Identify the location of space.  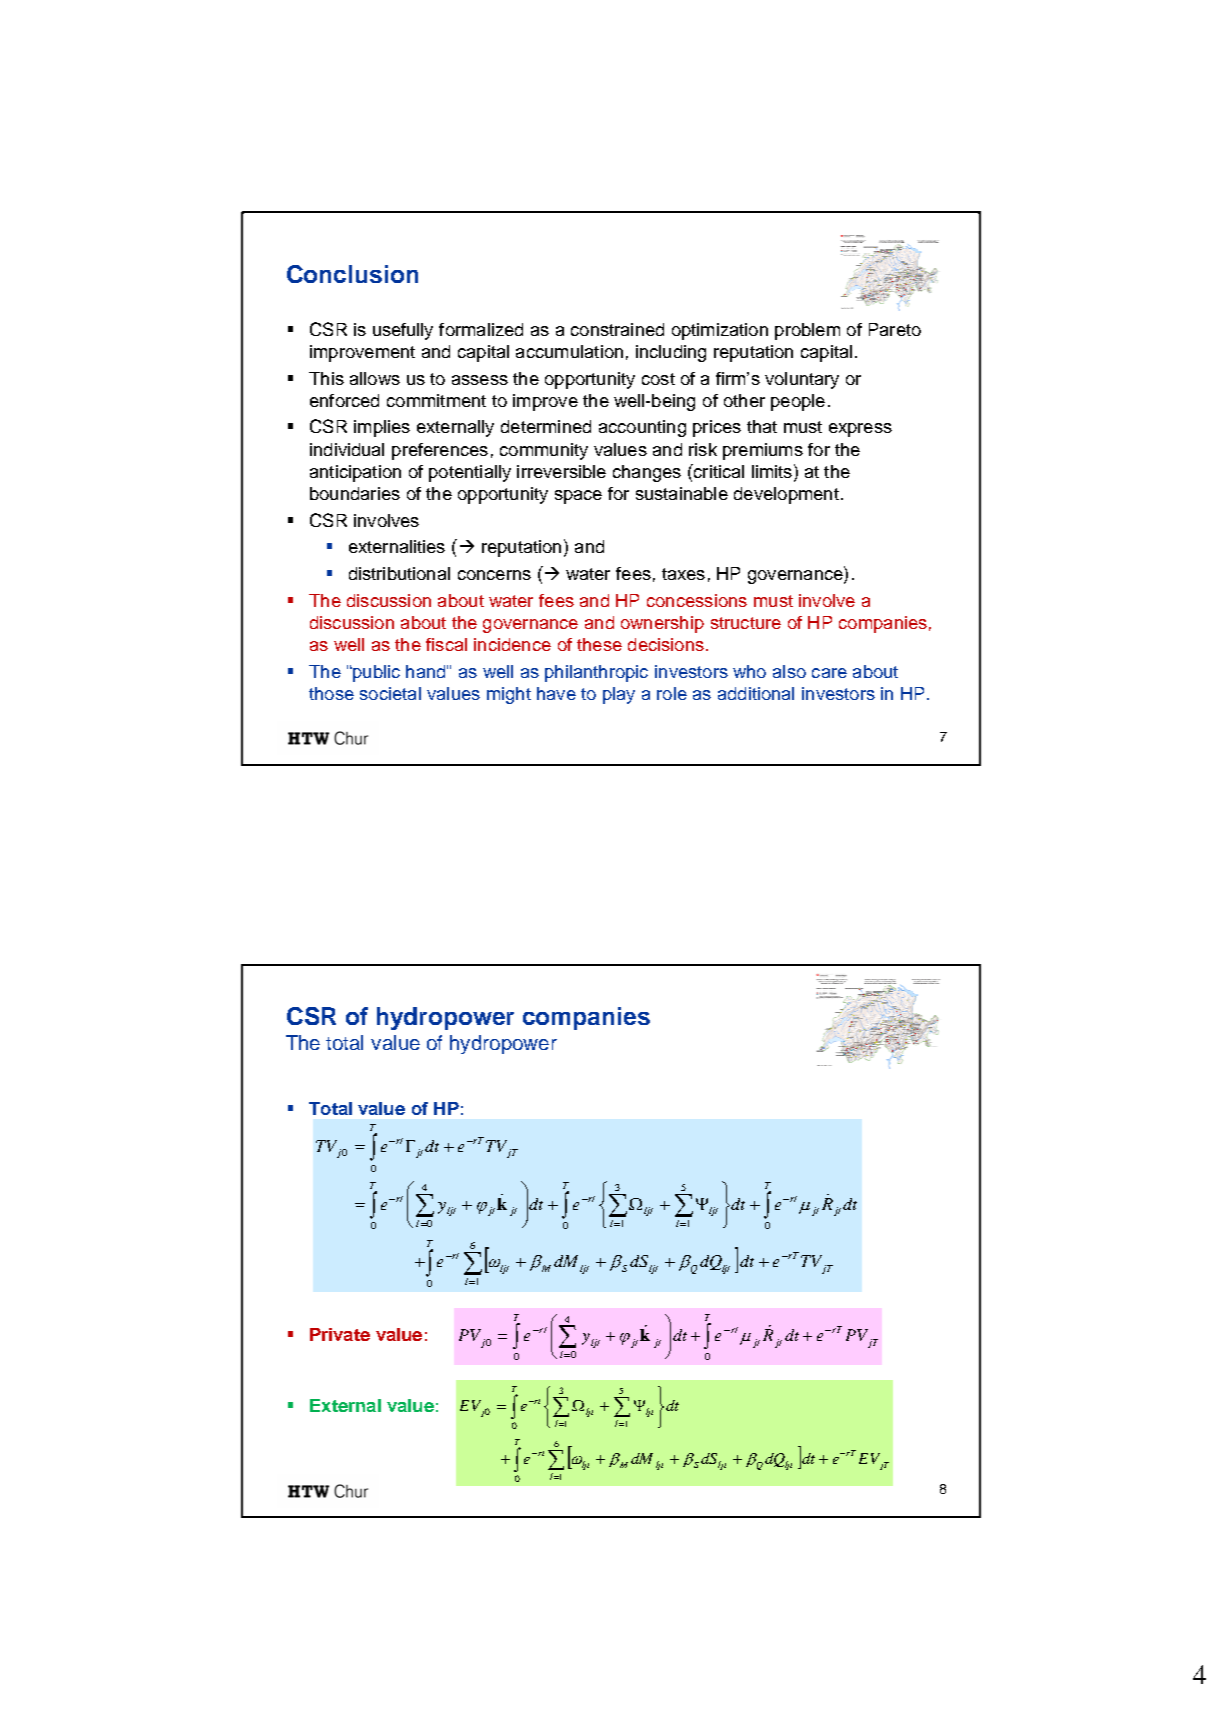
(578, 497).
